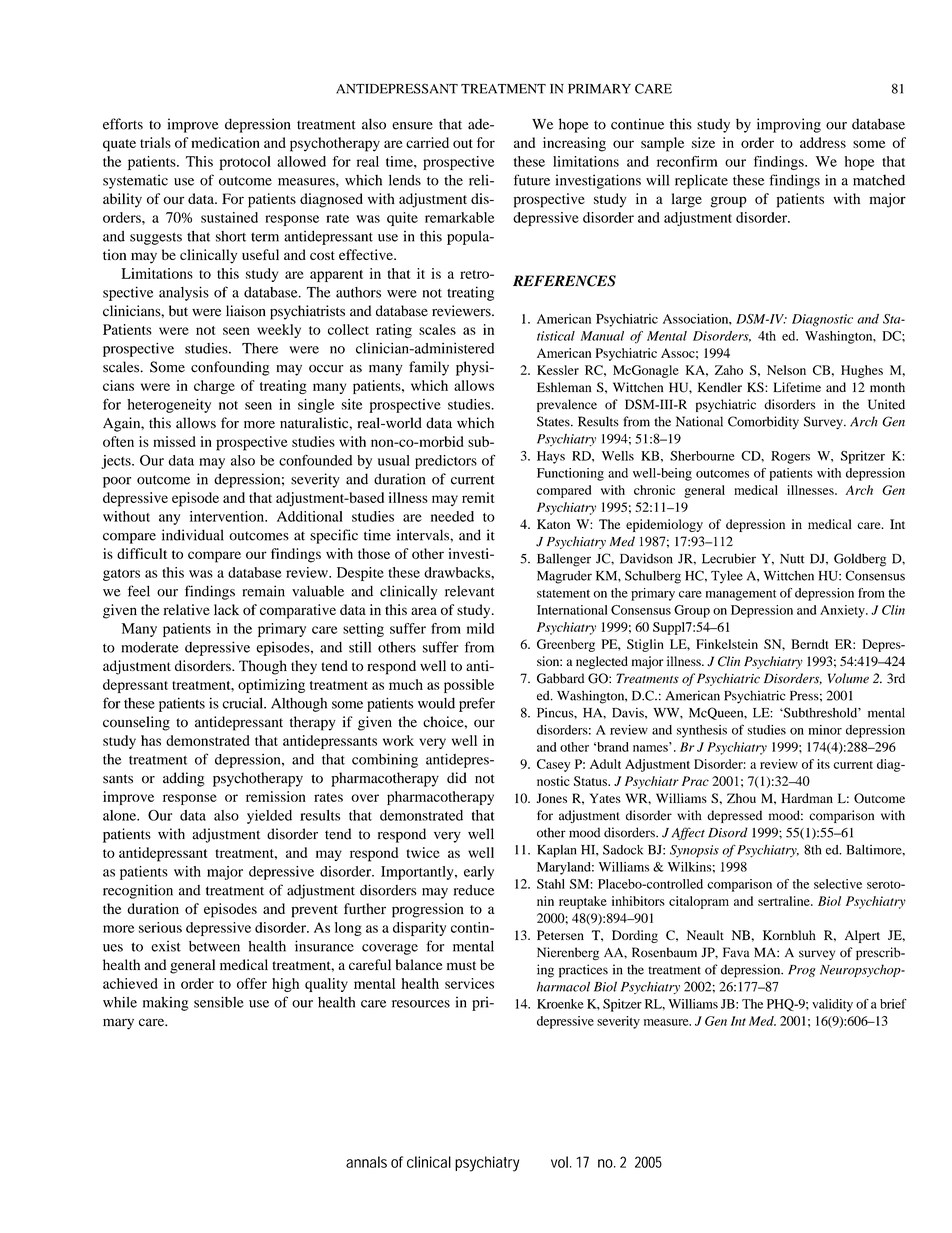 The width and height of the document is (952, 1233). What do you see at coordinates (792, 559) in the document?
I see `Nutt` at bounding box center [792, 559].
